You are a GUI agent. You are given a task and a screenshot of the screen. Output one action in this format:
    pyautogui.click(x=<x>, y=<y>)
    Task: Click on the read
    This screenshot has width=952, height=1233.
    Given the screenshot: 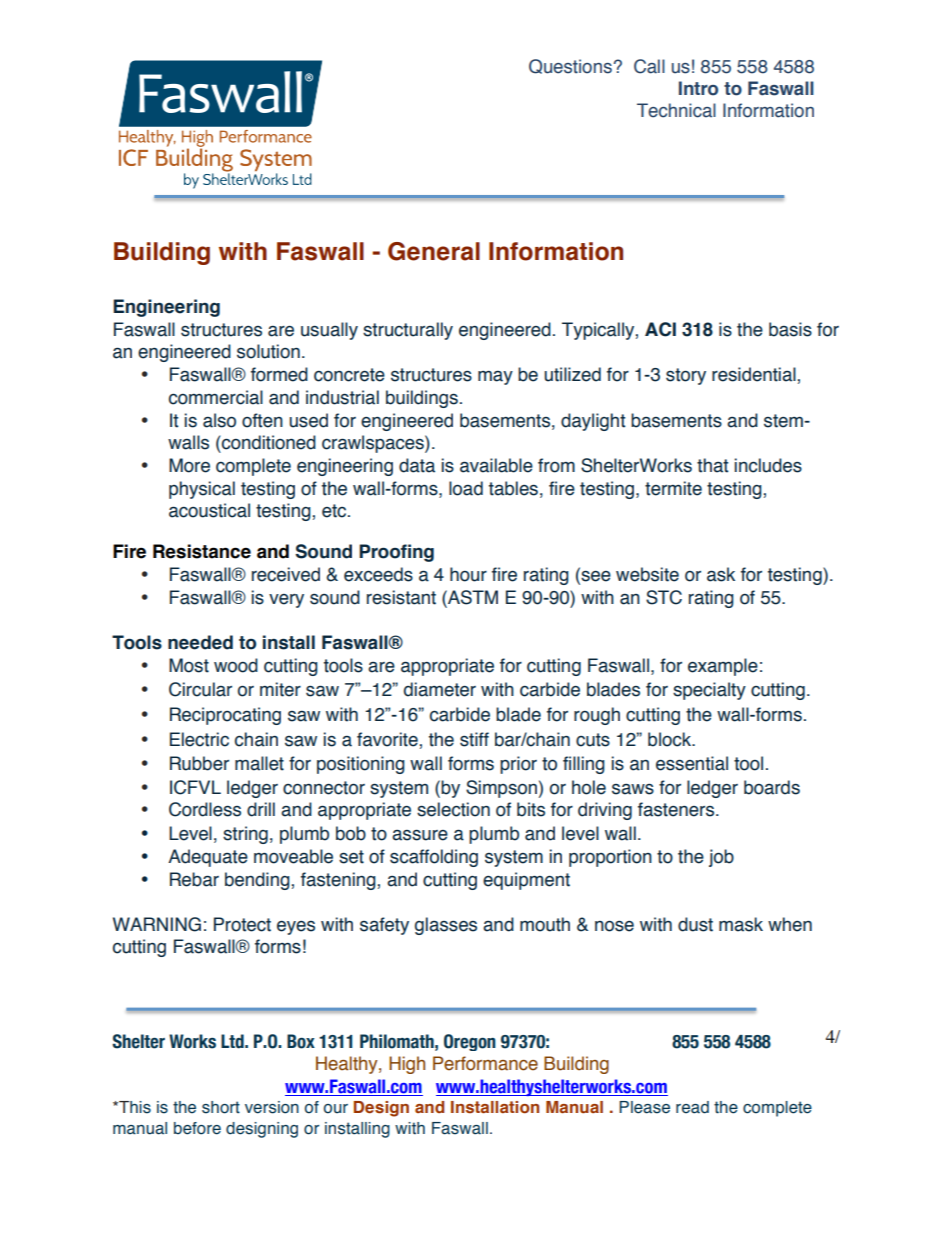 What is the action you would take?
    pyautogui.click(x=692, y=1107)
